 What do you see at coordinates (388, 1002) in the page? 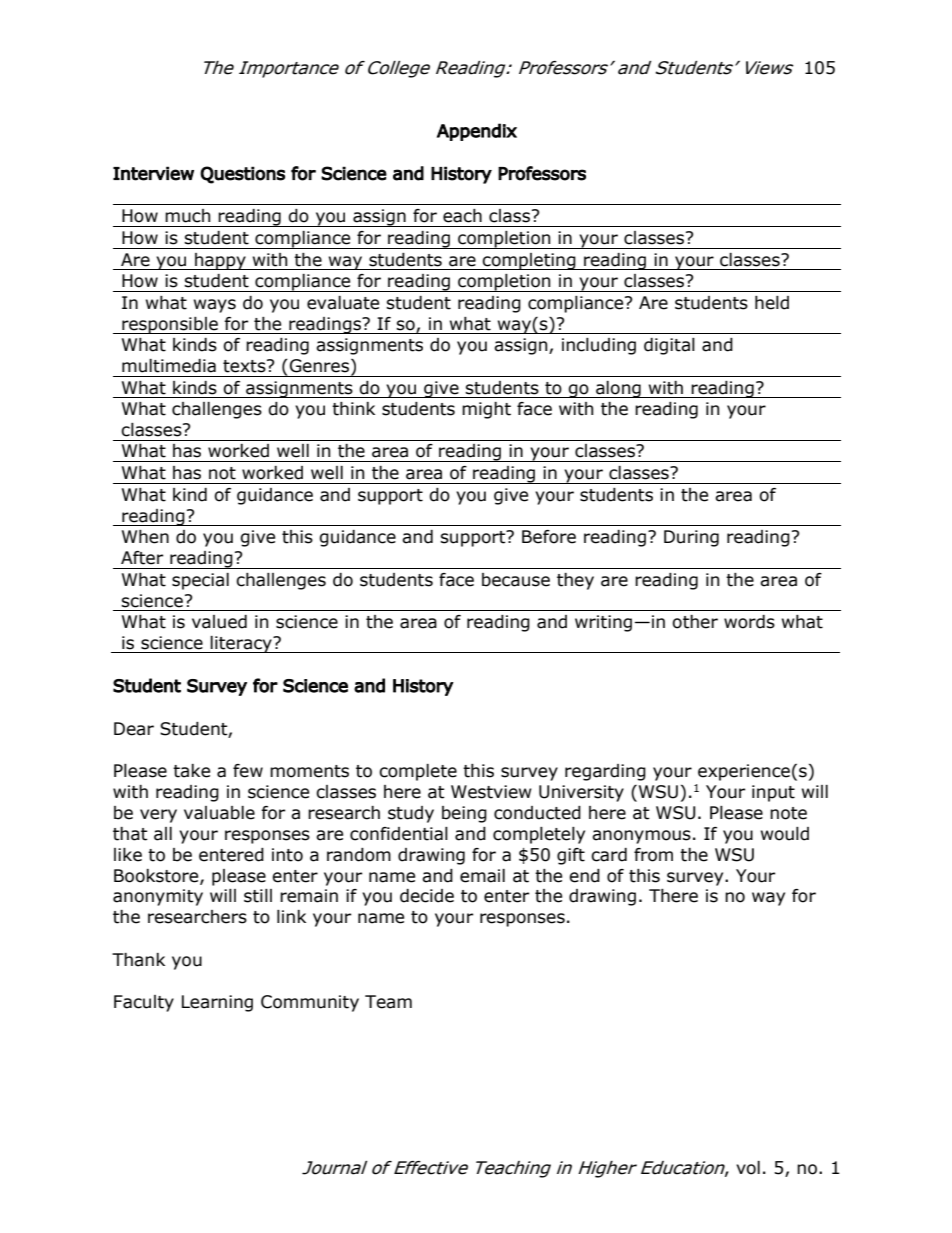
I see `Team` at bounding box center [388, 1002].
